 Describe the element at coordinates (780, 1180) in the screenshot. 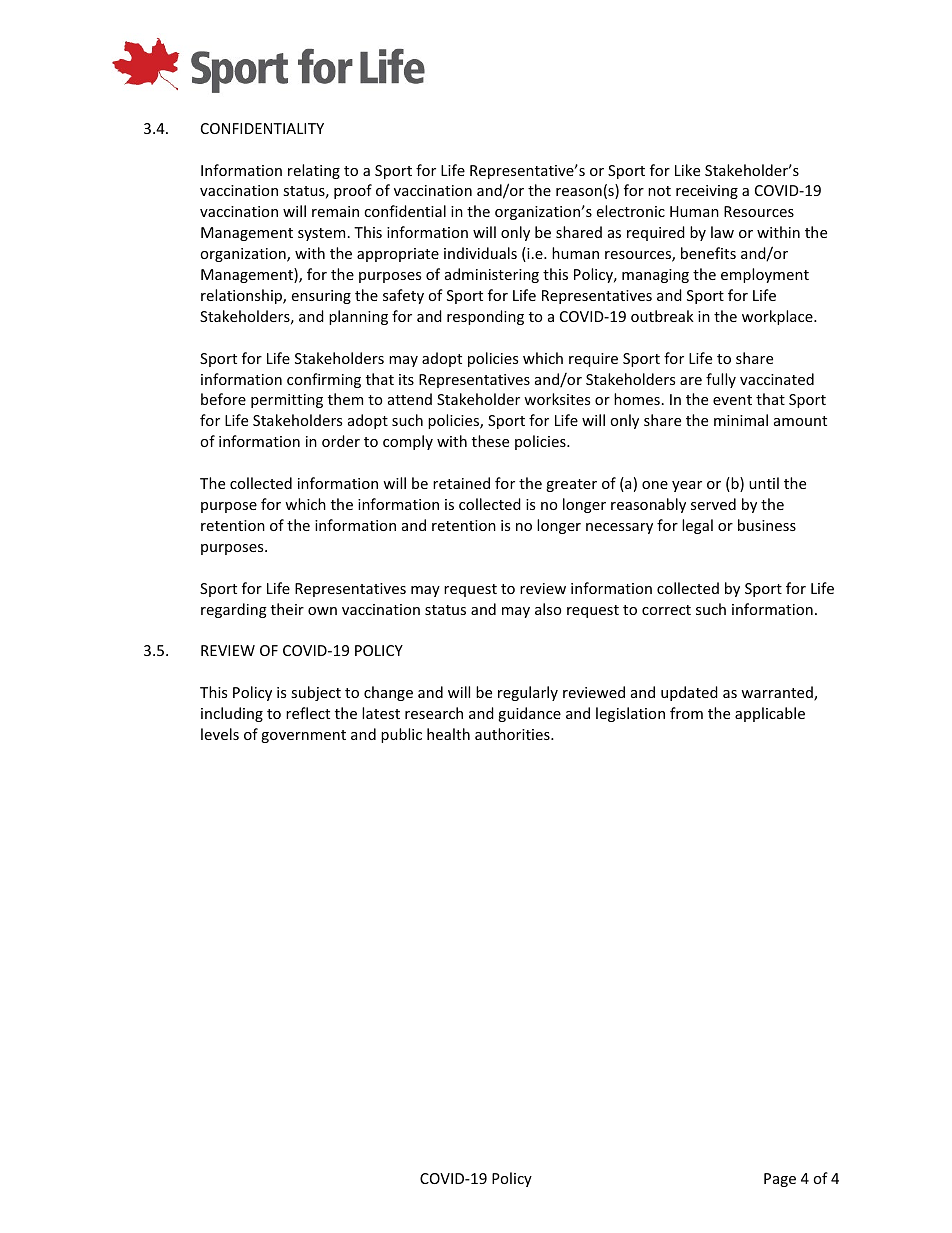

I see `Page` at that location.
